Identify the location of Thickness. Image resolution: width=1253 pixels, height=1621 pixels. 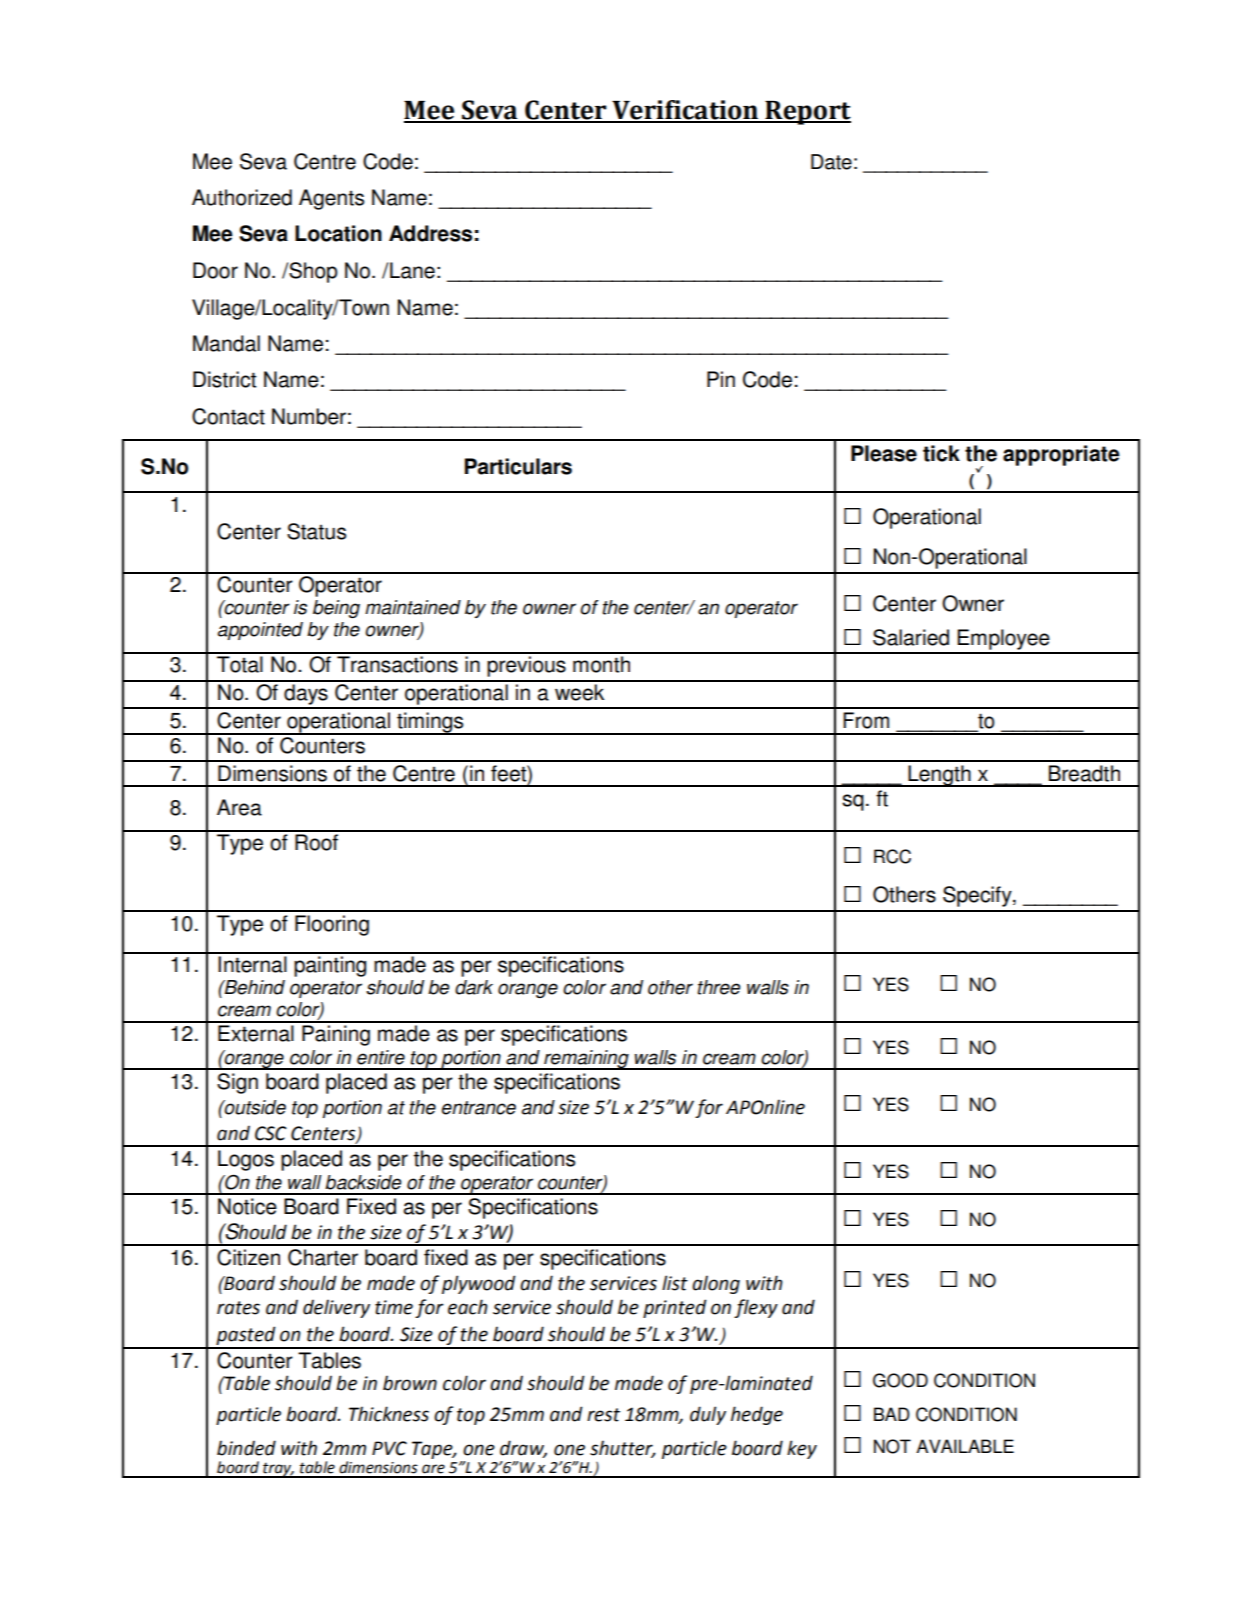
(389, 1414).
